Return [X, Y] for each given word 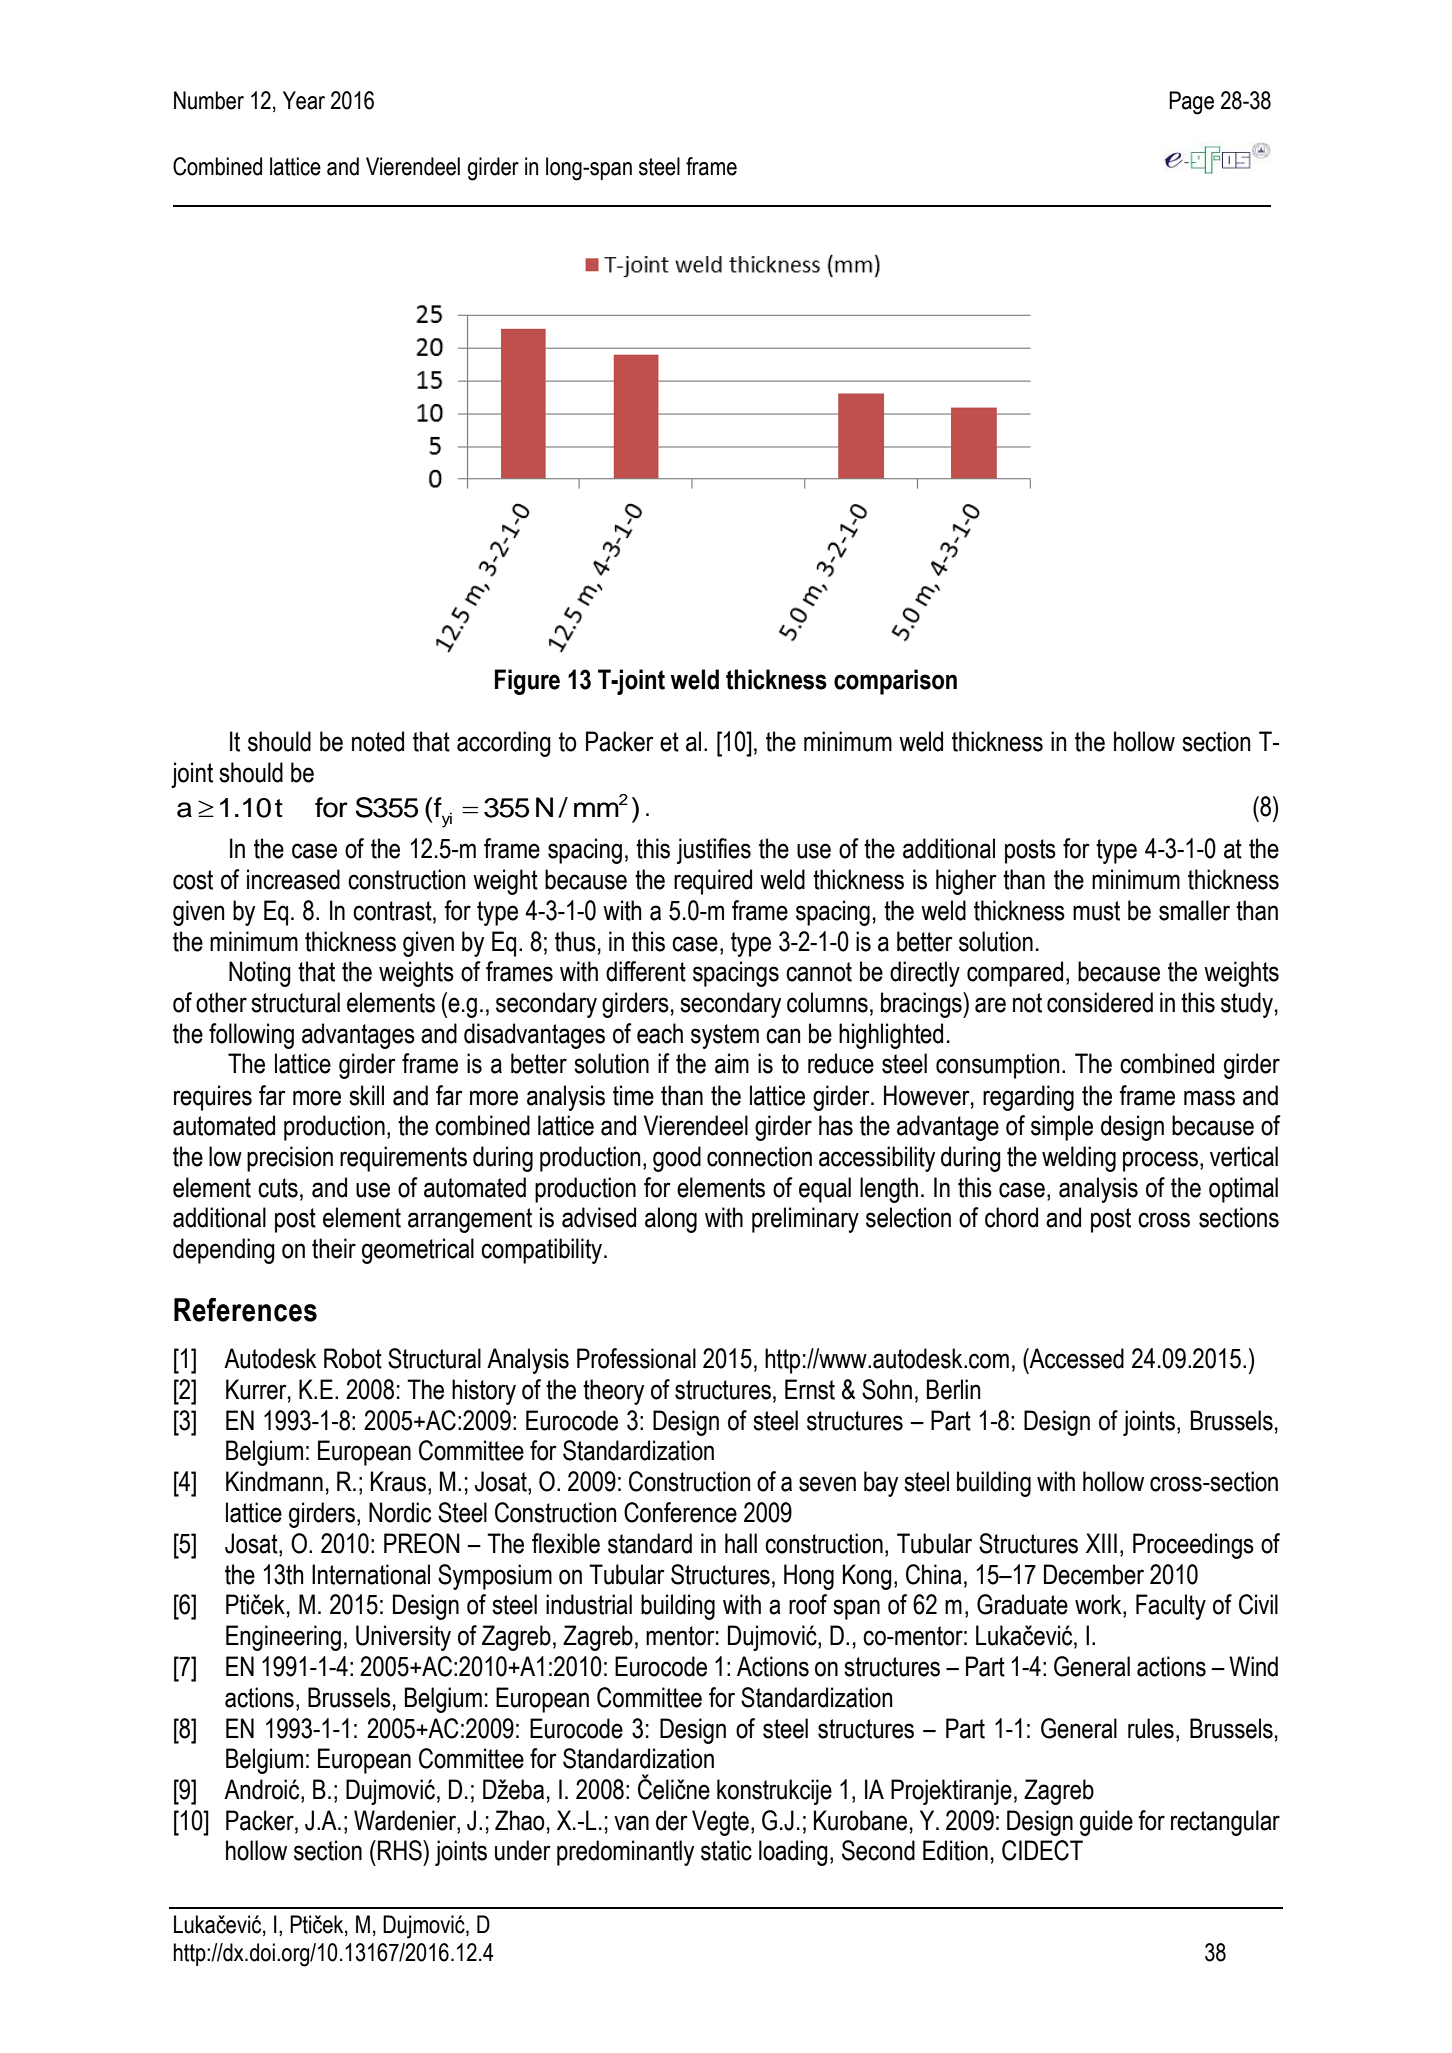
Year [304, 100]
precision [290, 1159]
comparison [895, 682]
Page [1191, 103]
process [1160, 1161]
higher [966, 882]
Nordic [400, 1512]
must [1096, 911]
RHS [401, 1850]
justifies [714, 851]
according [504, 744]
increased [293, 879]
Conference [680, 1512]
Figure [527, 682]
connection [759, 1156]
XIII [1101, 1543]
